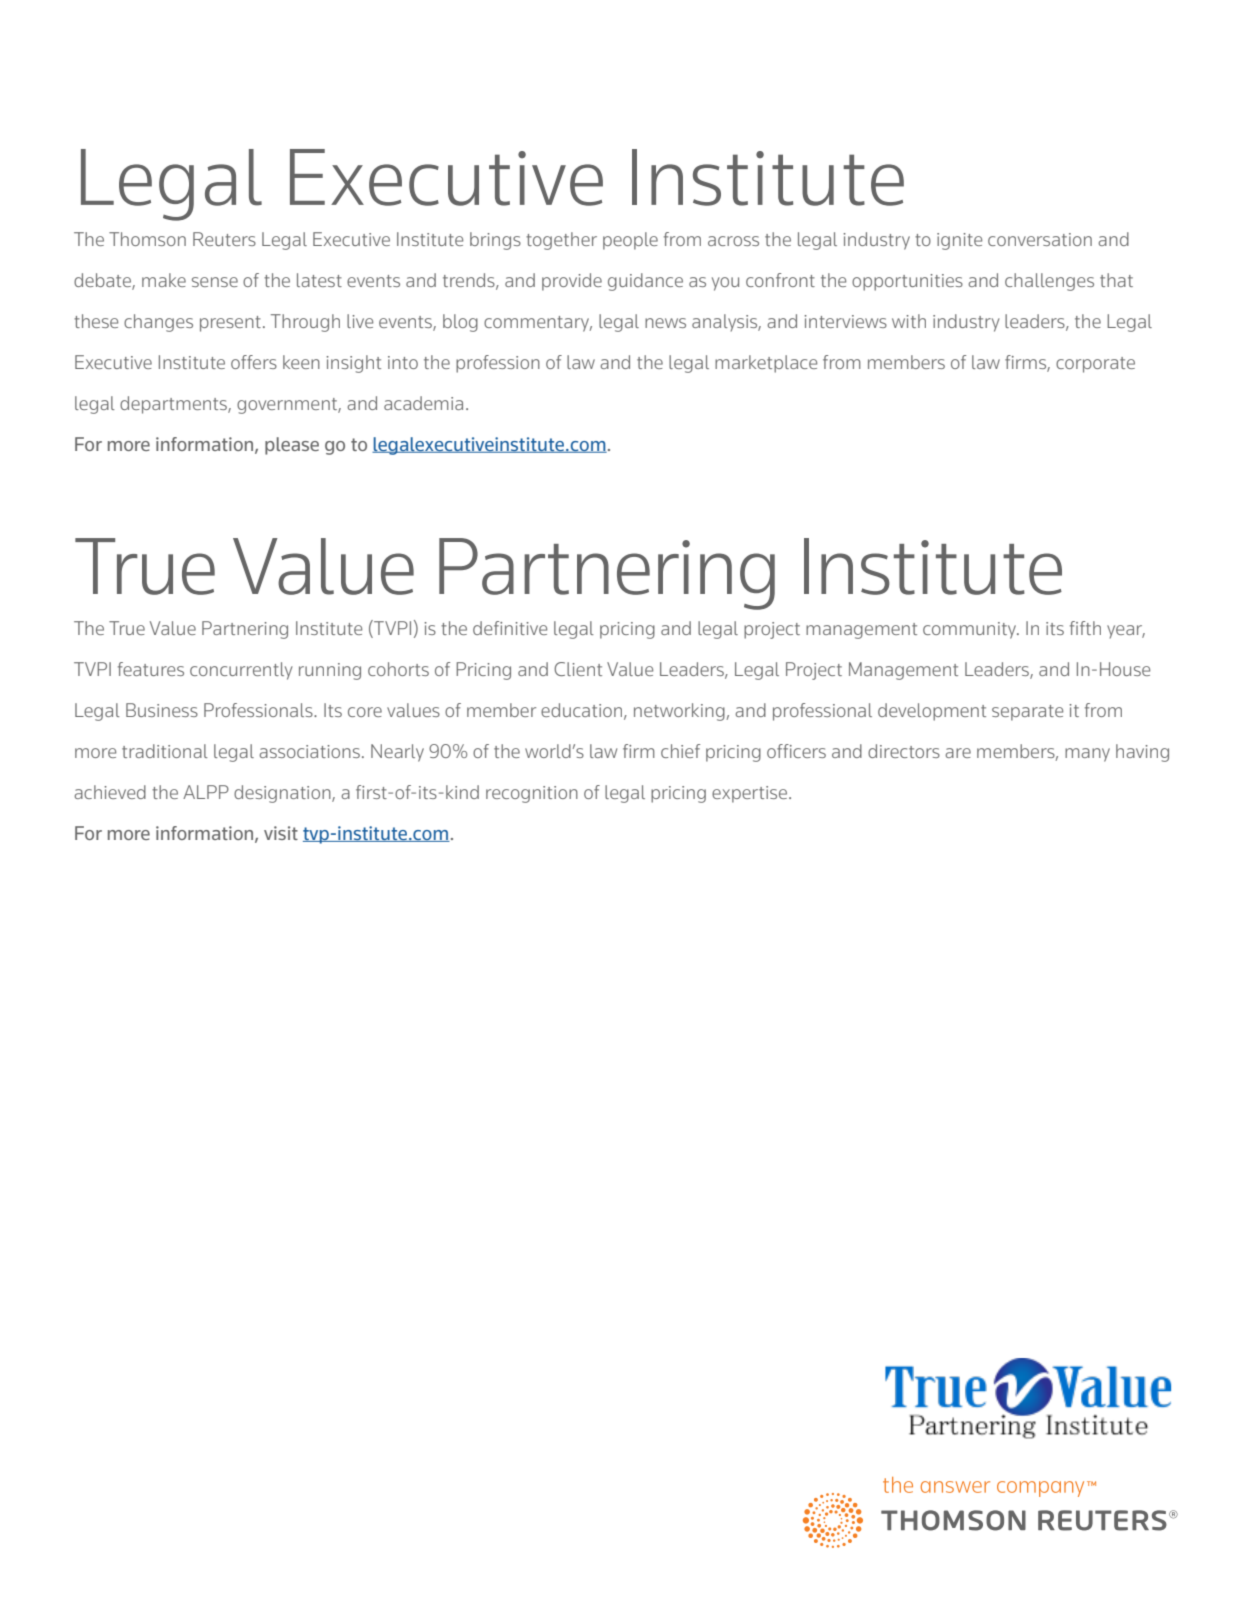 This screenshot has height=1622, width=1253. What do you see at coordinates (292, 446) in the screenshot?
I see `please` at bounding box center [292, 446].
